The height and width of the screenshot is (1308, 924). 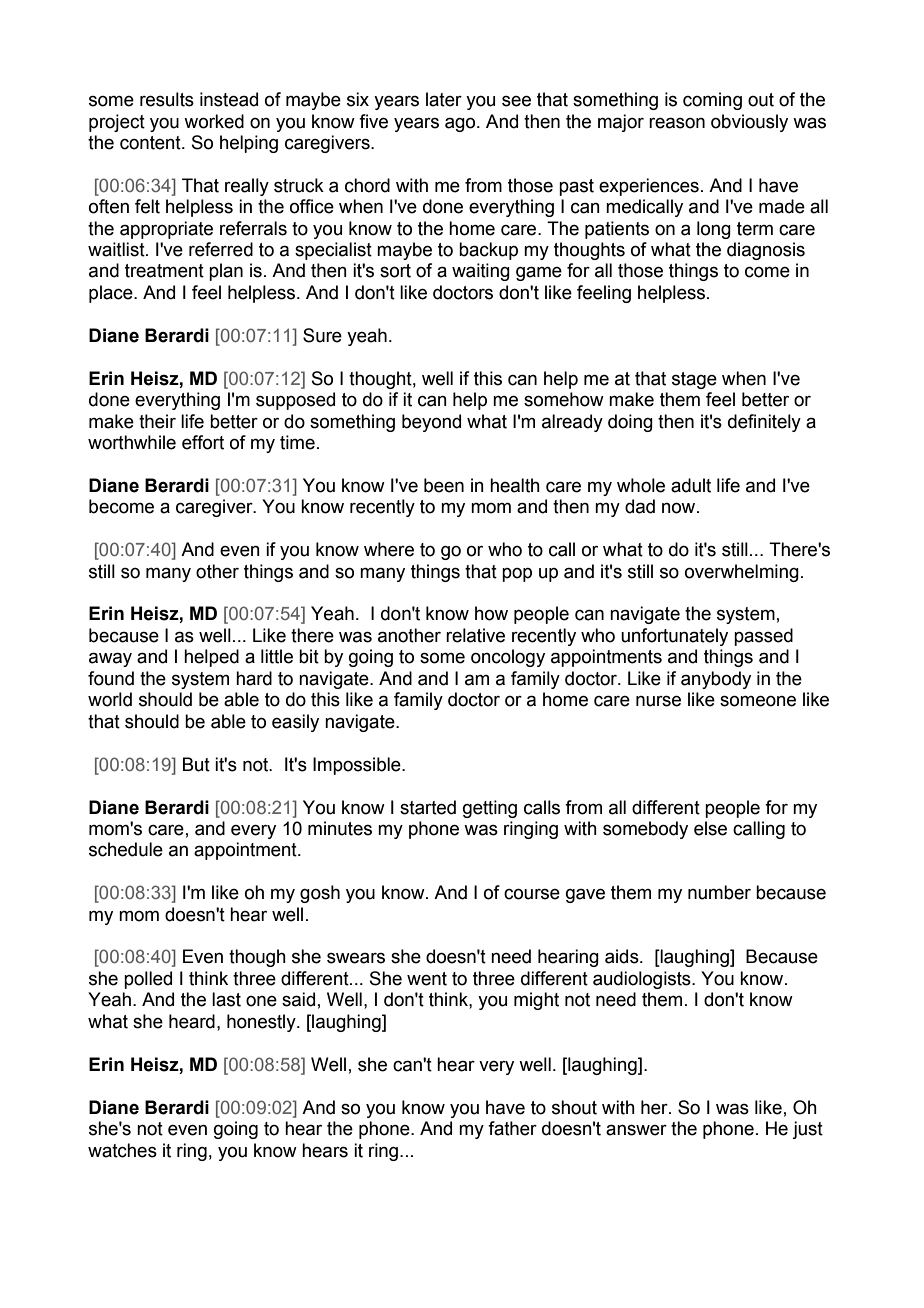 I want to click on just, so click(x=807, y=1130).
